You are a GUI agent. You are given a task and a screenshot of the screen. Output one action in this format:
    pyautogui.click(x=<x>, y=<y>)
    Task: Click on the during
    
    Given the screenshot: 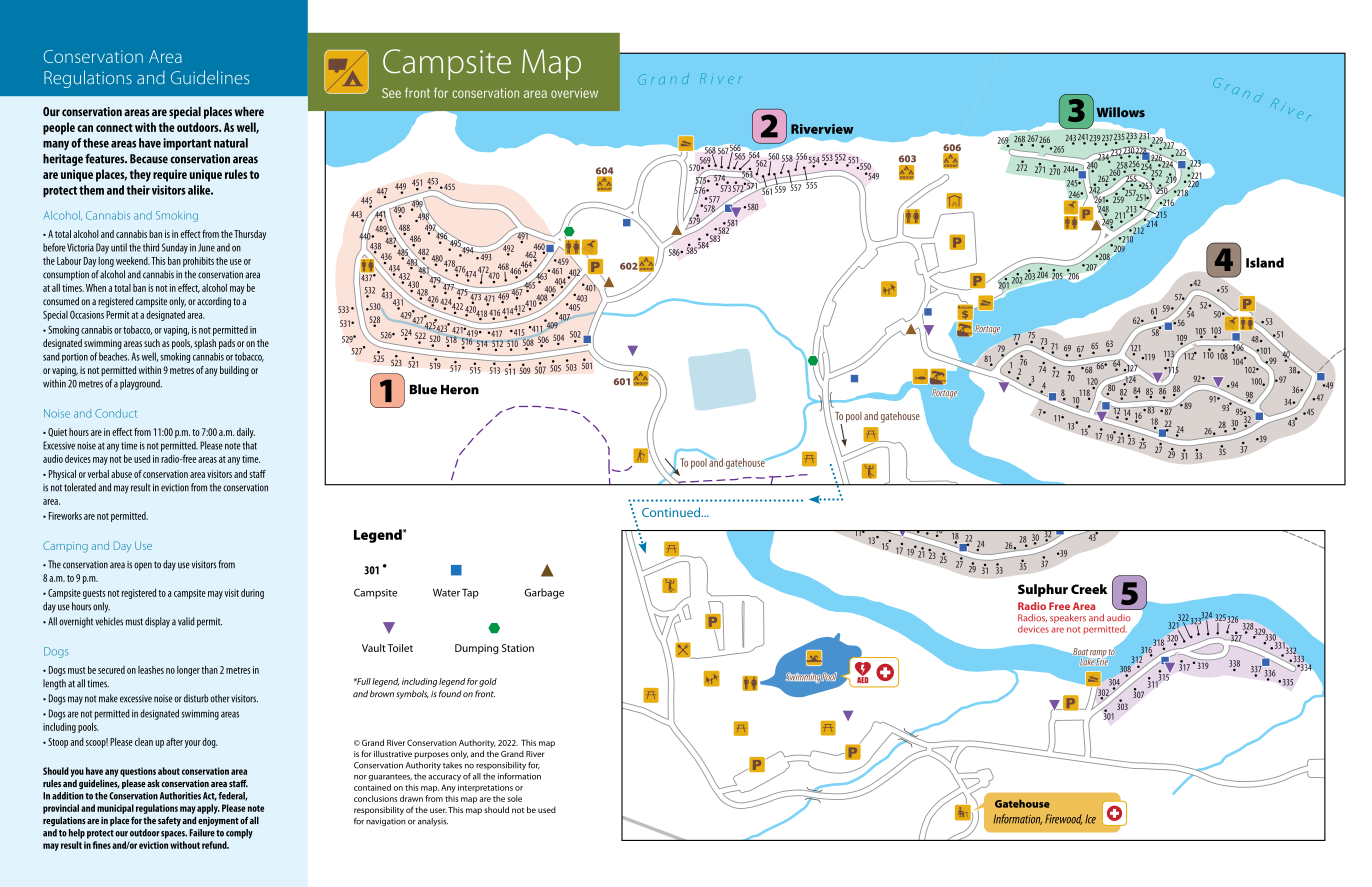 What is the action you would take?
    pyautogui.click(x=252, y=594)
